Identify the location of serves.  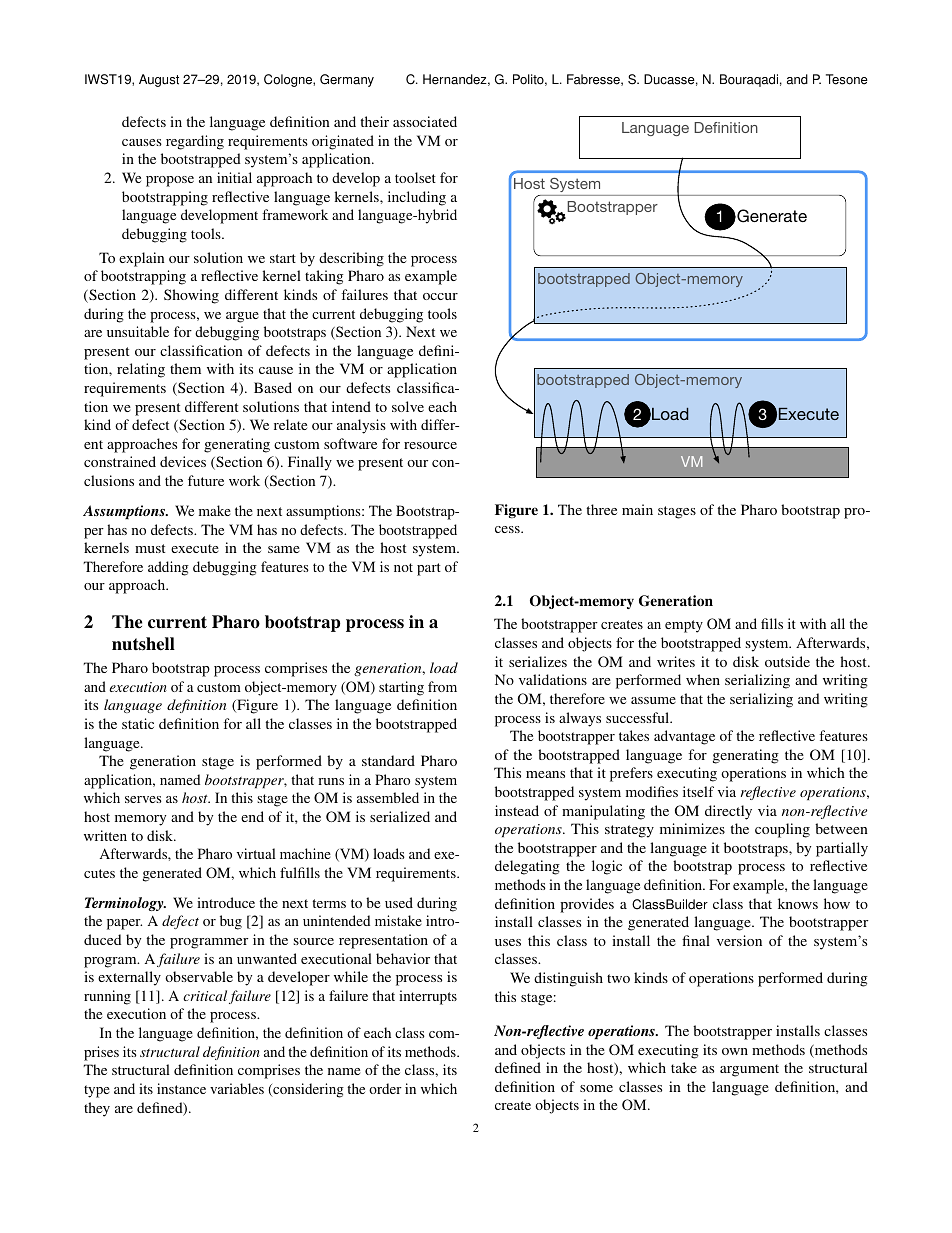
(143, 799).
